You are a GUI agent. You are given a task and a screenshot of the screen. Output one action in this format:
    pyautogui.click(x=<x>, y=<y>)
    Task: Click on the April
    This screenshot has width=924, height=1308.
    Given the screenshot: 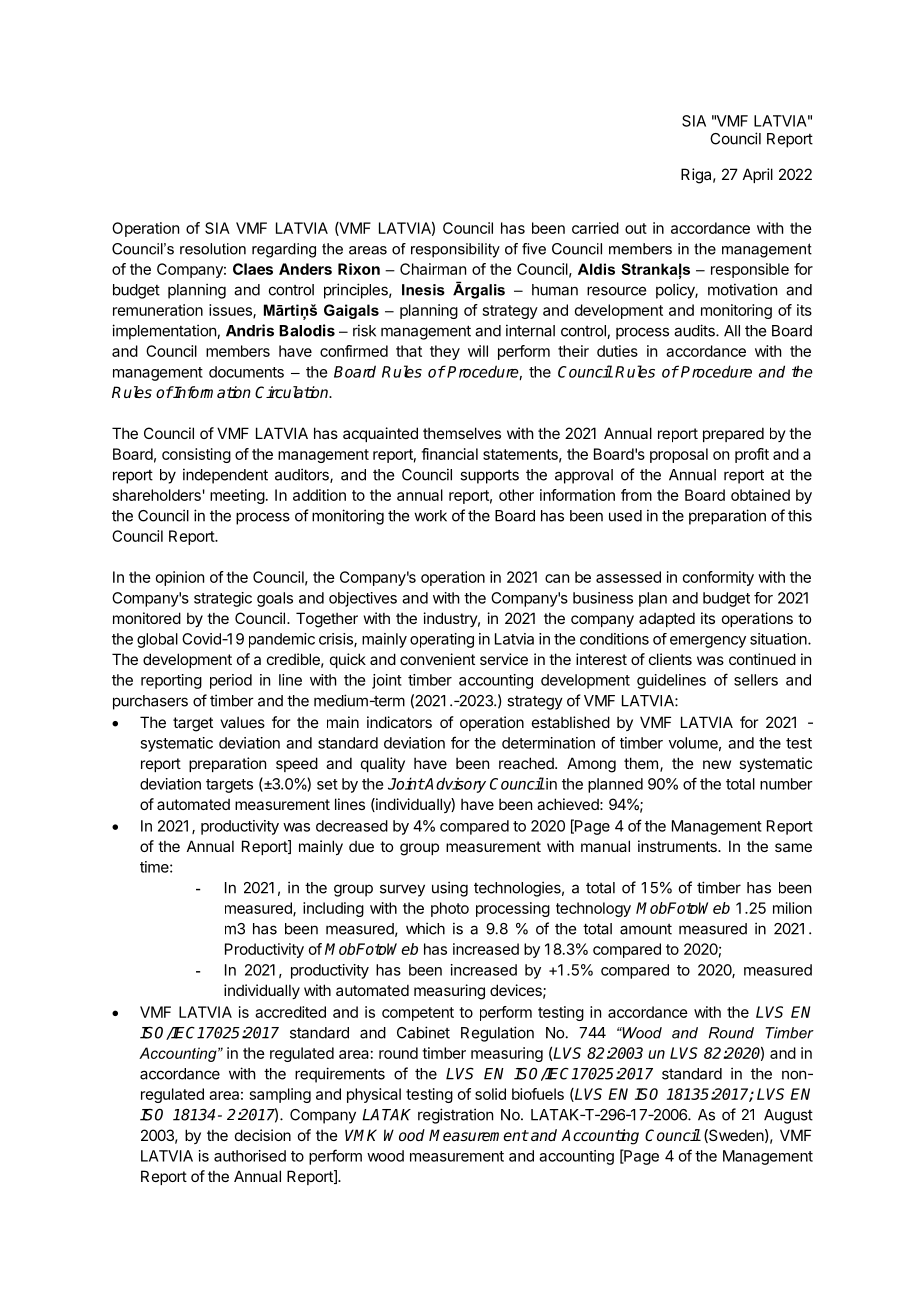 What is the action you would take?
    pyautogui.click(x=758, y=175)
